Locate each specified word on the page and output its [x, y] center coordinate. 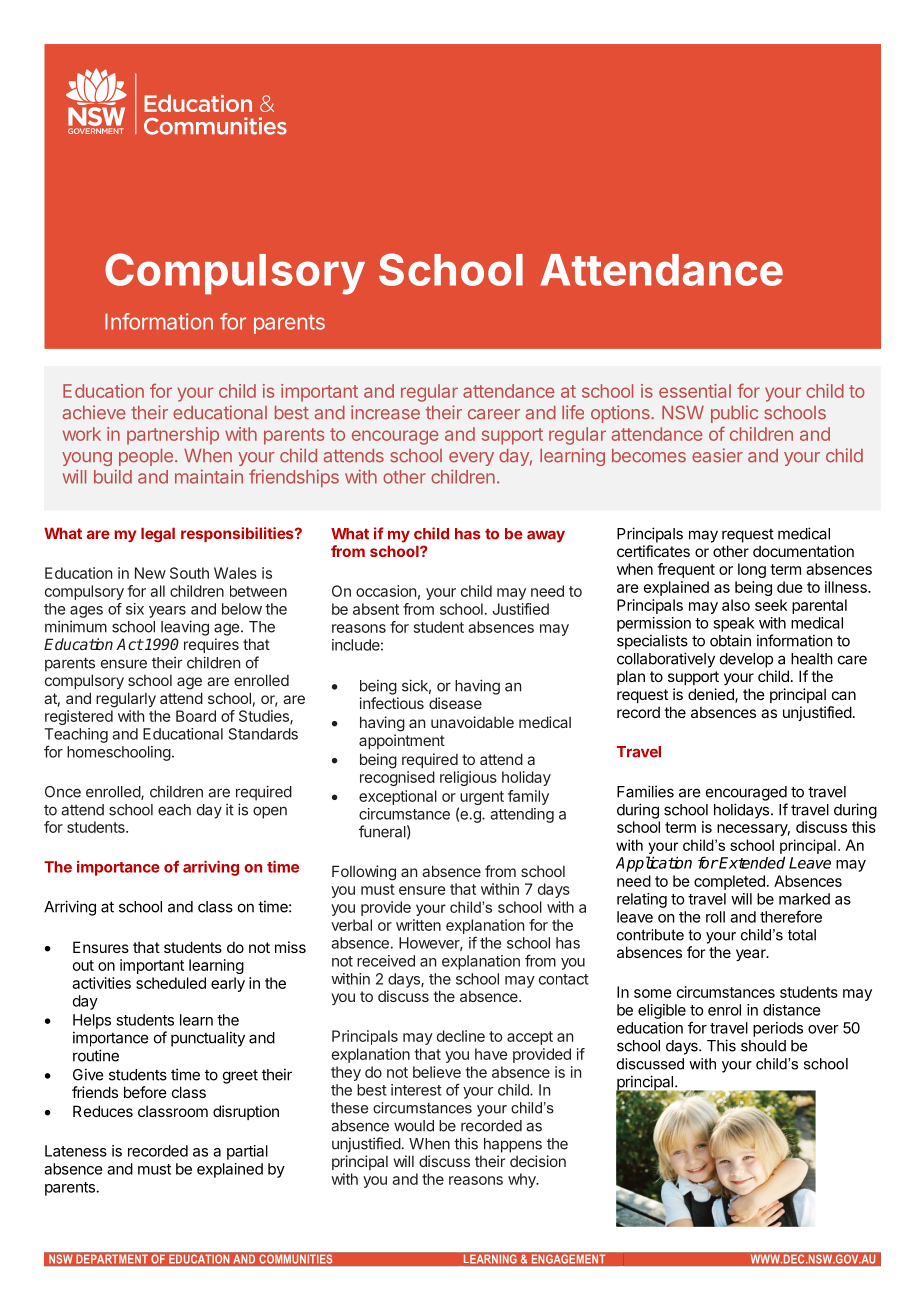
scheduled [171, 983]
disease [455, 703]
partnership [173, 436]
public [734, 414]
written [418, 925]
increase [385, 412]
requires [211, 645]
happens [513, 1145]
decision [538, 1161]
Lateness [76, 1151]
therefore [791, 916]
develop [746, 660]
